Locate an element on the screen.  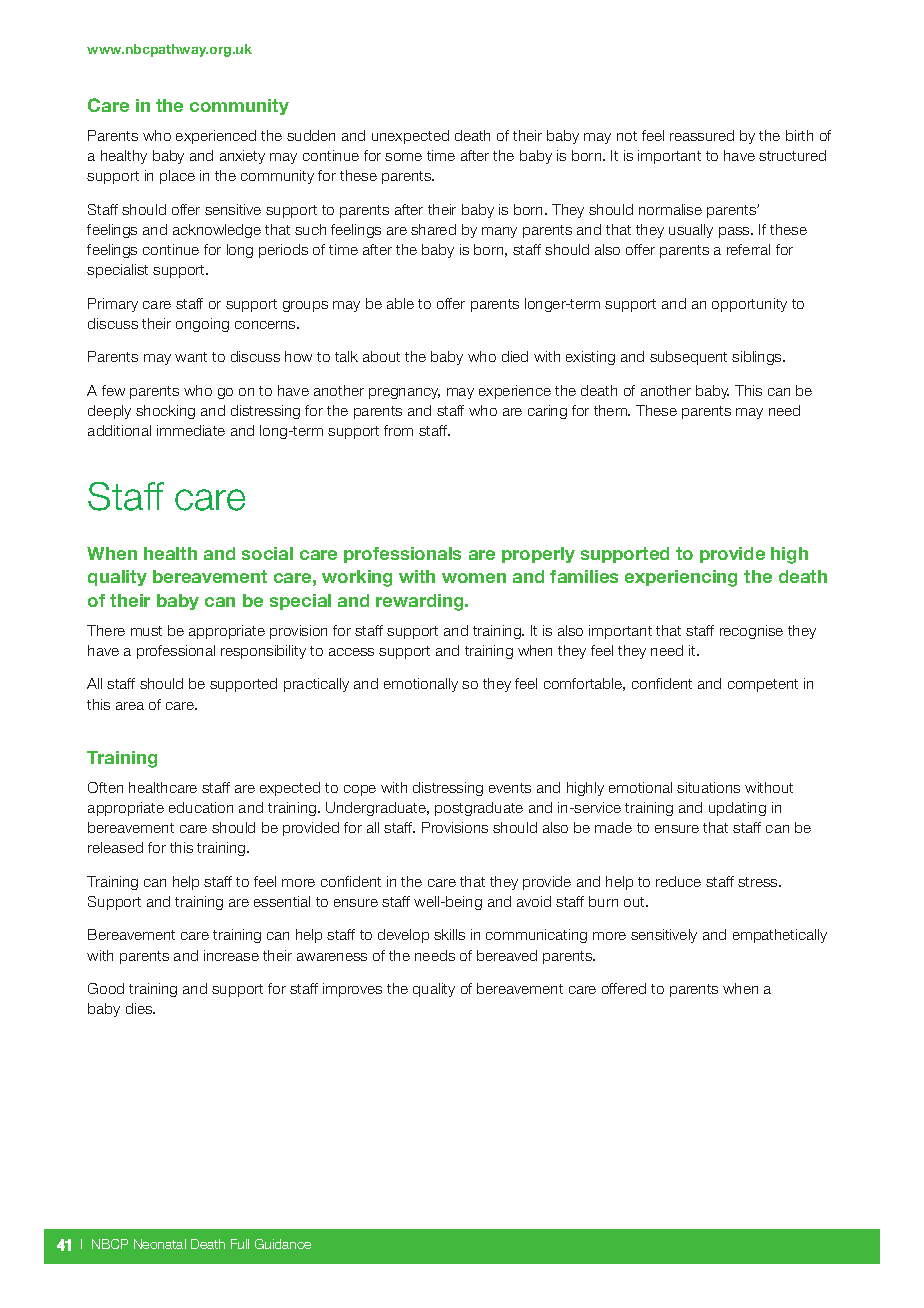
some is located at coordinates (403, 157).
